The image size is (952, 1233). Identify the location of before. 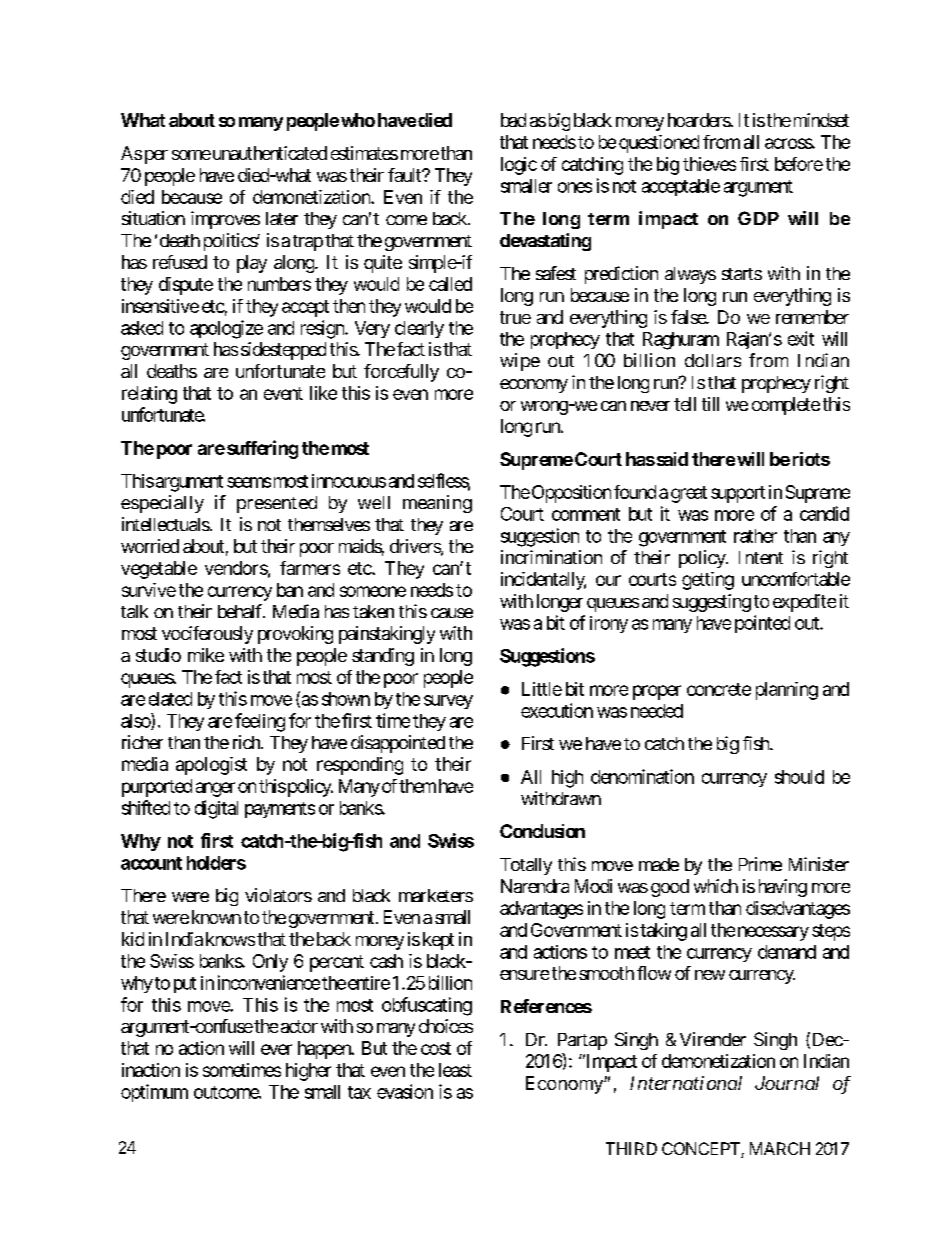
(799, 164).
